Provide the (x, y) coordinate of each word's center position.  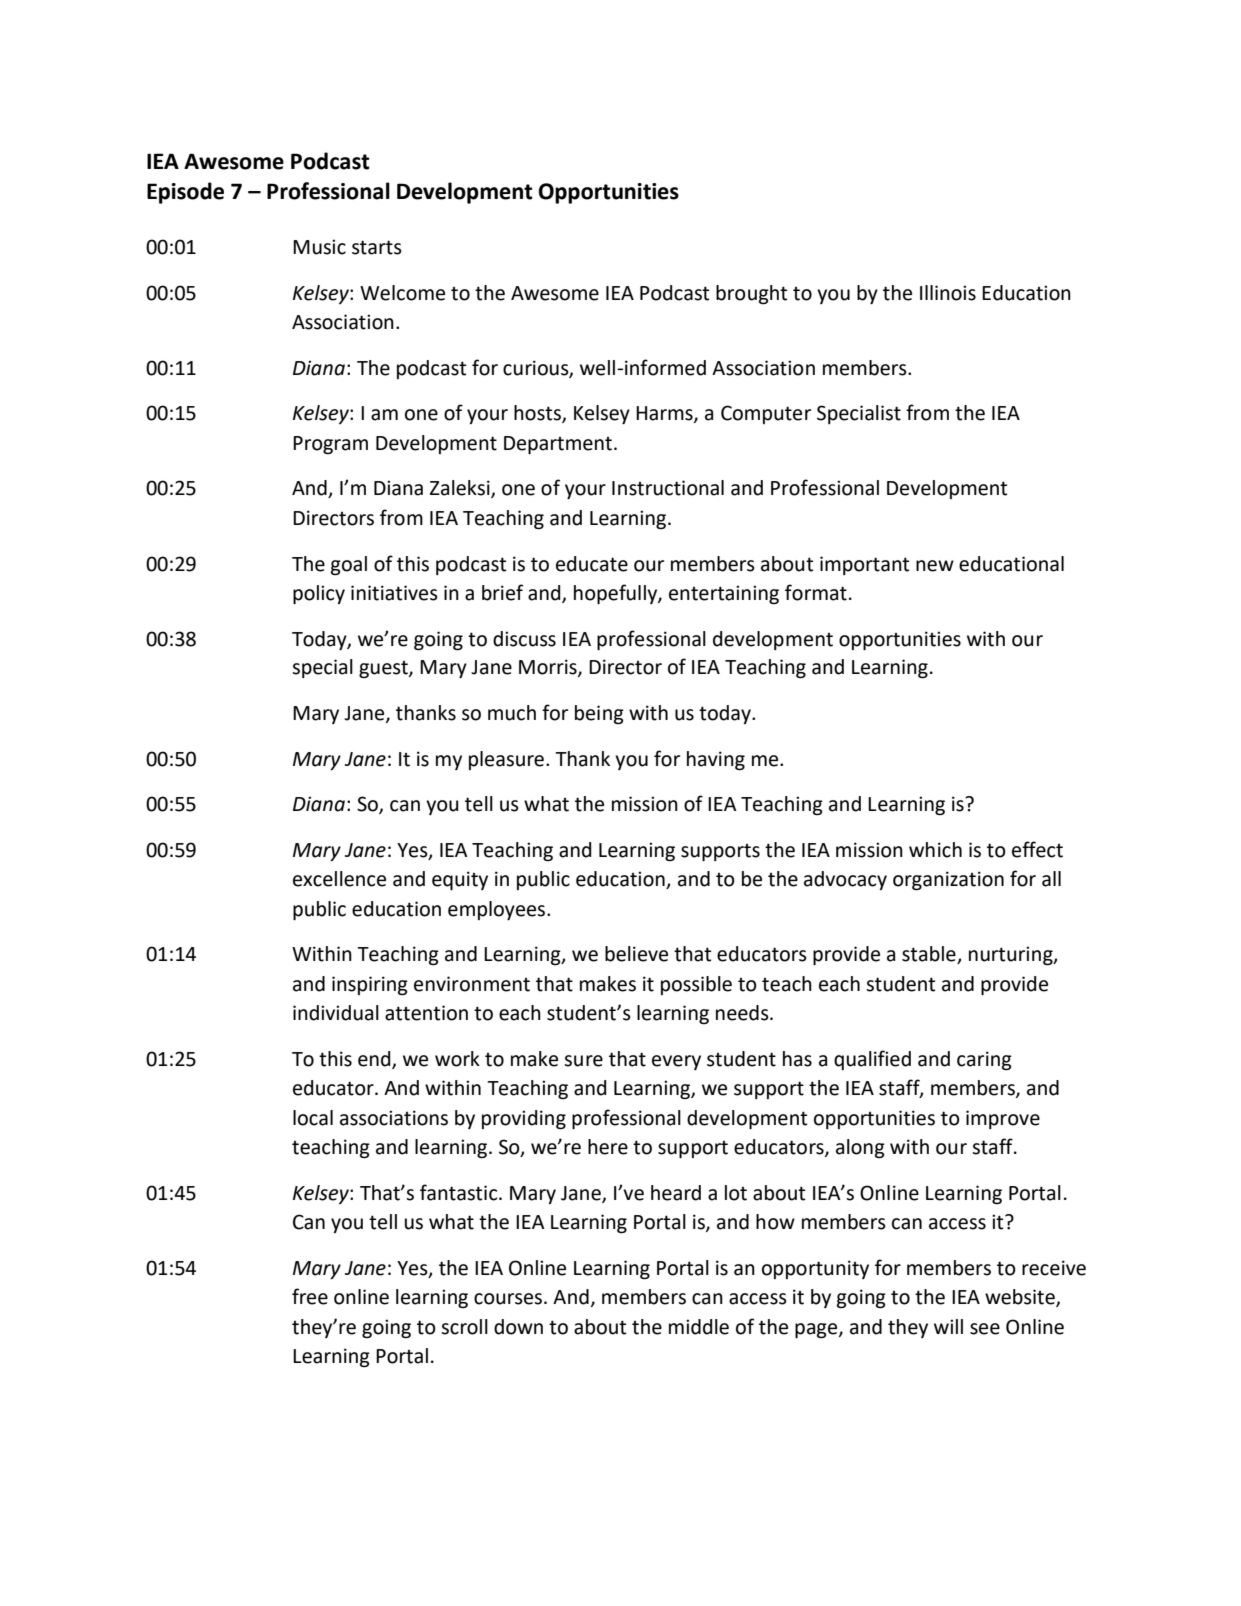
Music (319, 247)
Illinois (948, 293)
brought (751, 295)
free (310, 1296)
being (599, 715)
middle (699, 1327)
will (948, 1326)
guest (384, 670)
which (935, 850)
